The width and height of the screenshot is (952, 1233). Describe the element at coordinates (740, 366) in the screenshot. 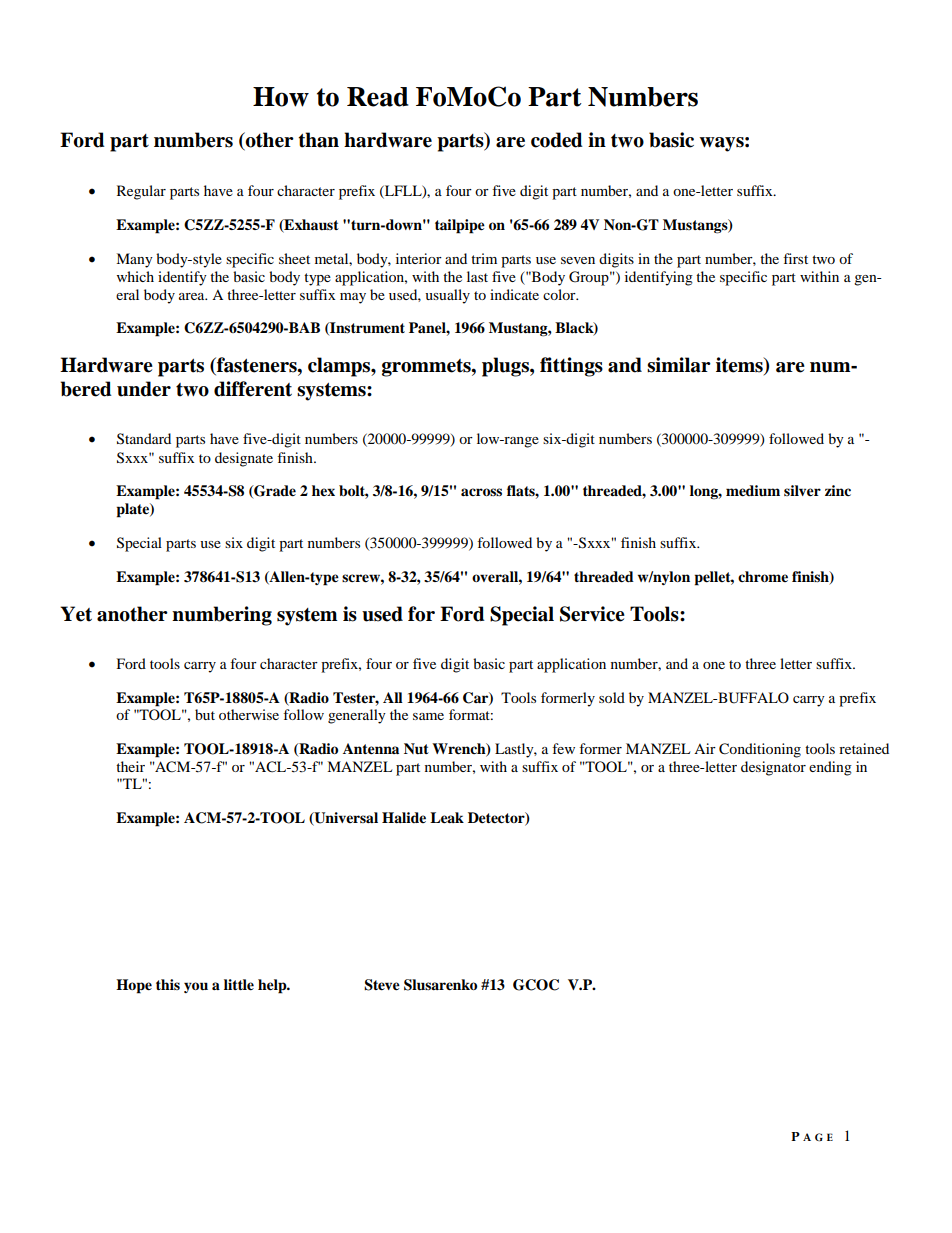

I see `items` at that location.
